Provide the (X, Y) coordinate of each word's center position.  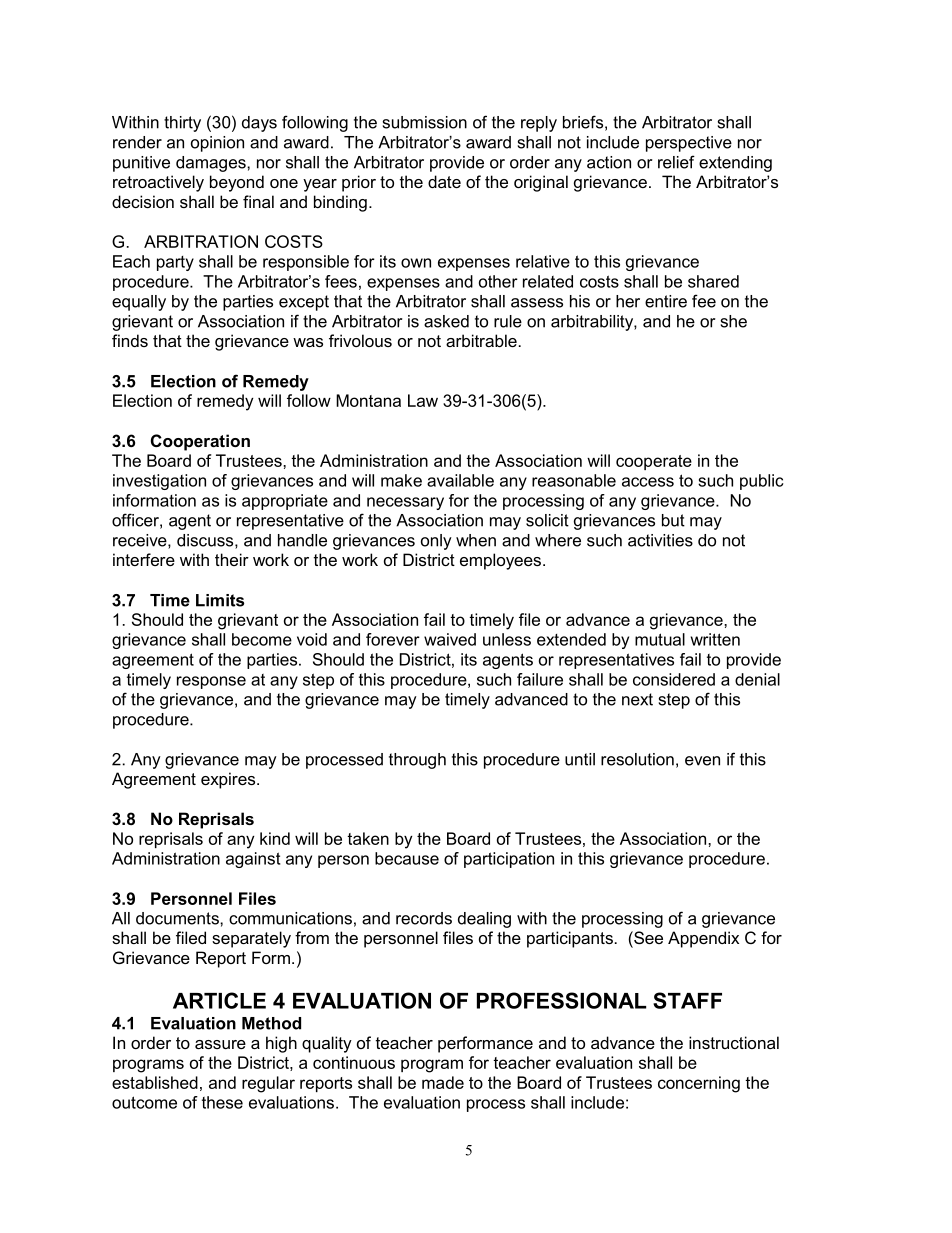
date (444, 181)
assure (220, 1044)
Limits (220, 600)
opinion (217, 144)
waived (450, 639)
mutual (660, 639)
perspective (689, 144)
